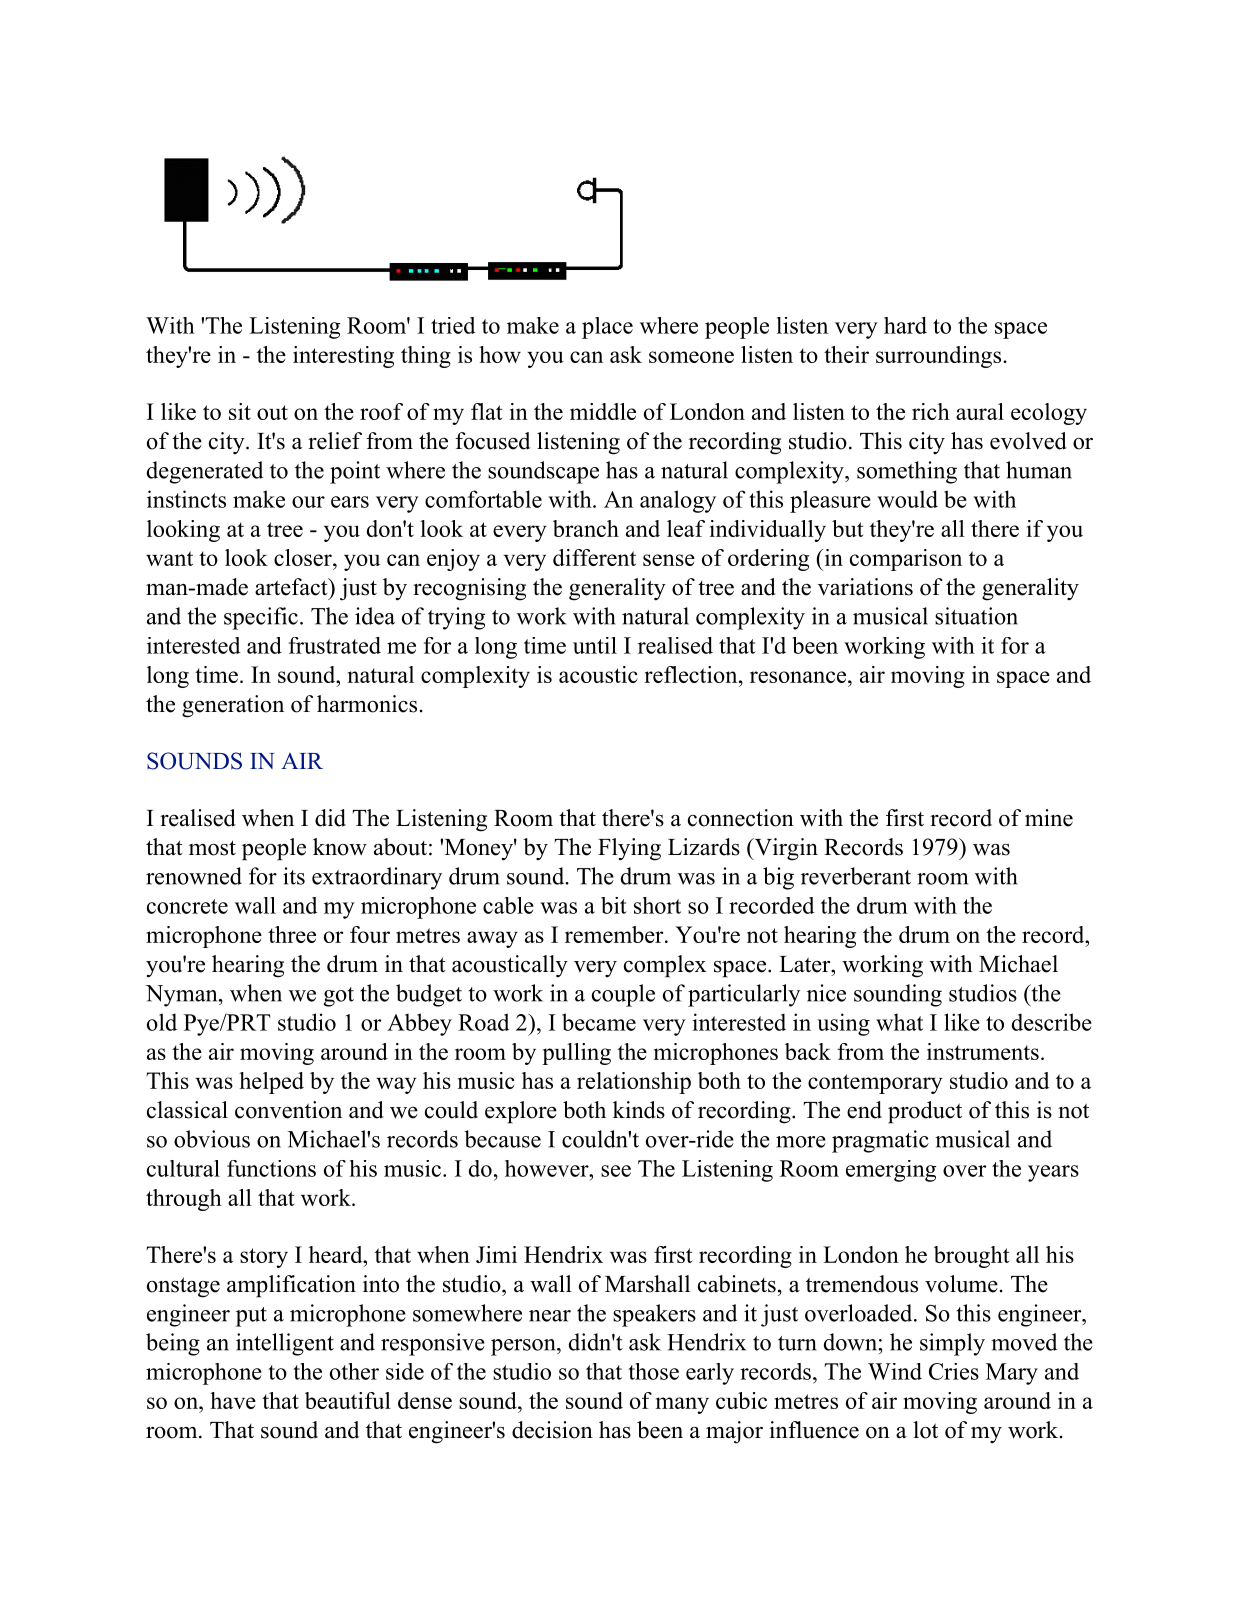 This image has height=1607, width=1241. Describe the element at coordinates (343, 357) in the image. I see `interesting` at that location.
